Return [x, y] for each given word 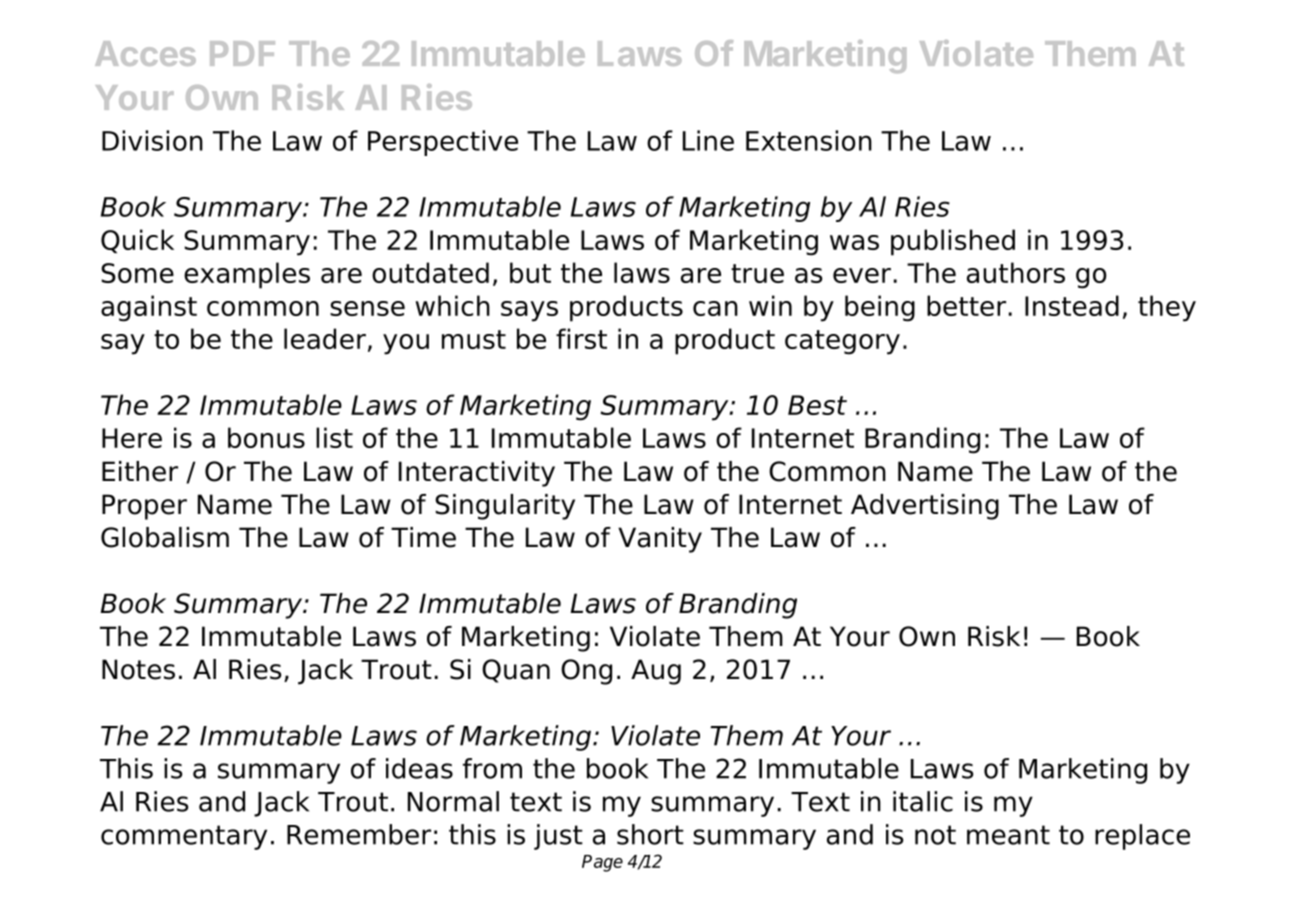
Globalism [165, 537]
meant [1008, 835]
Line [708, 140]
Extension [809, 140]
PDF [242, 53]
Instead [1072, 305]
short [650, 834]
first [581, 338]
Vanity [660, 540]
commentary [184, 837]
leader [325, 338]
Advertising [925, 507]
